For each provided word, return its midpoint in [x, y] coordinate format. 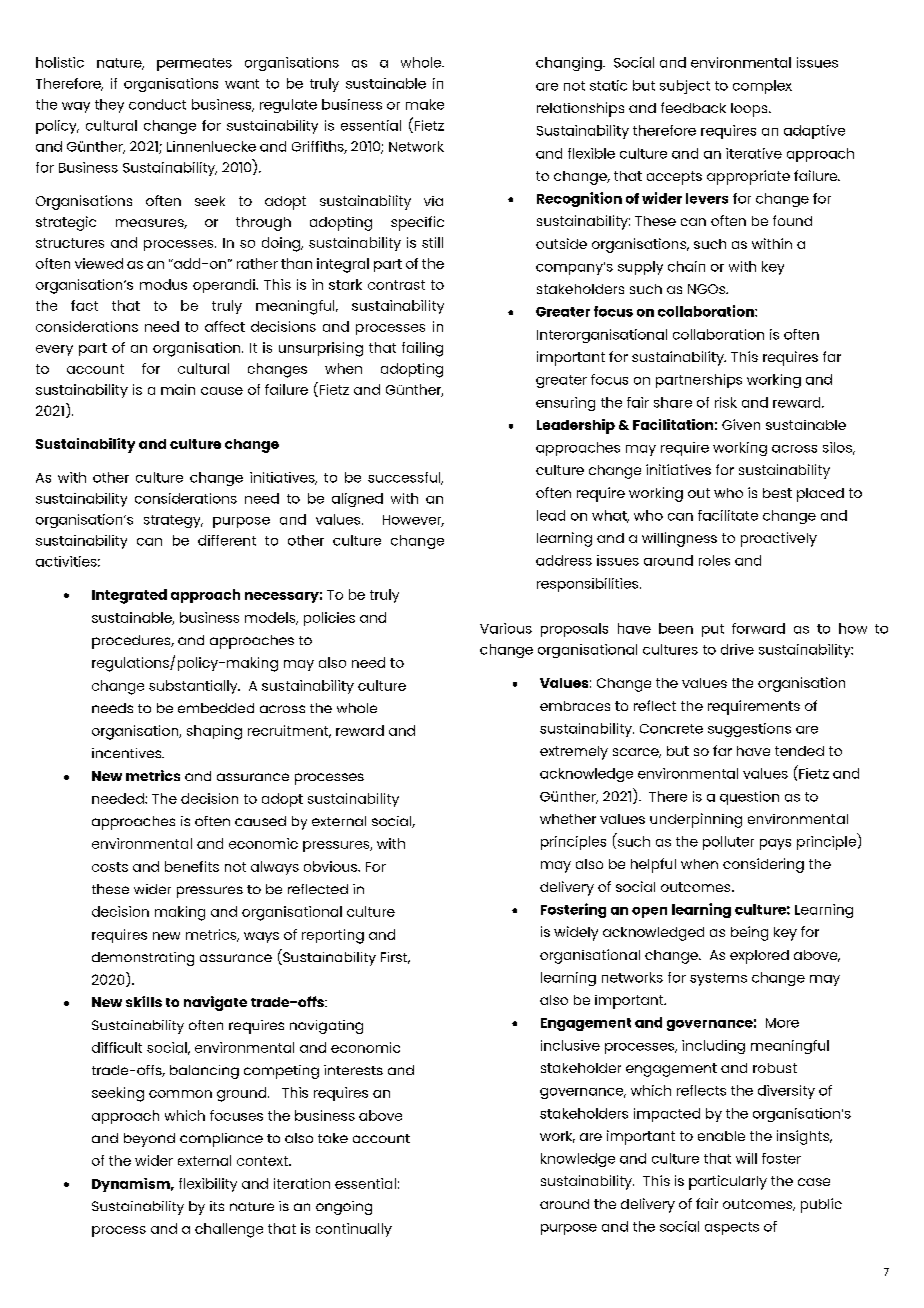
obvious [332, 866]
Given [741, 424]
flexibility [208, 1185]
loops [750, 110]
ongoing [344, 1208]
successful [405, 478]
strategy [173, 521]
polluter [728, 843]
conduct [157, 104]
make [425, 104]
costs [110, 867]
